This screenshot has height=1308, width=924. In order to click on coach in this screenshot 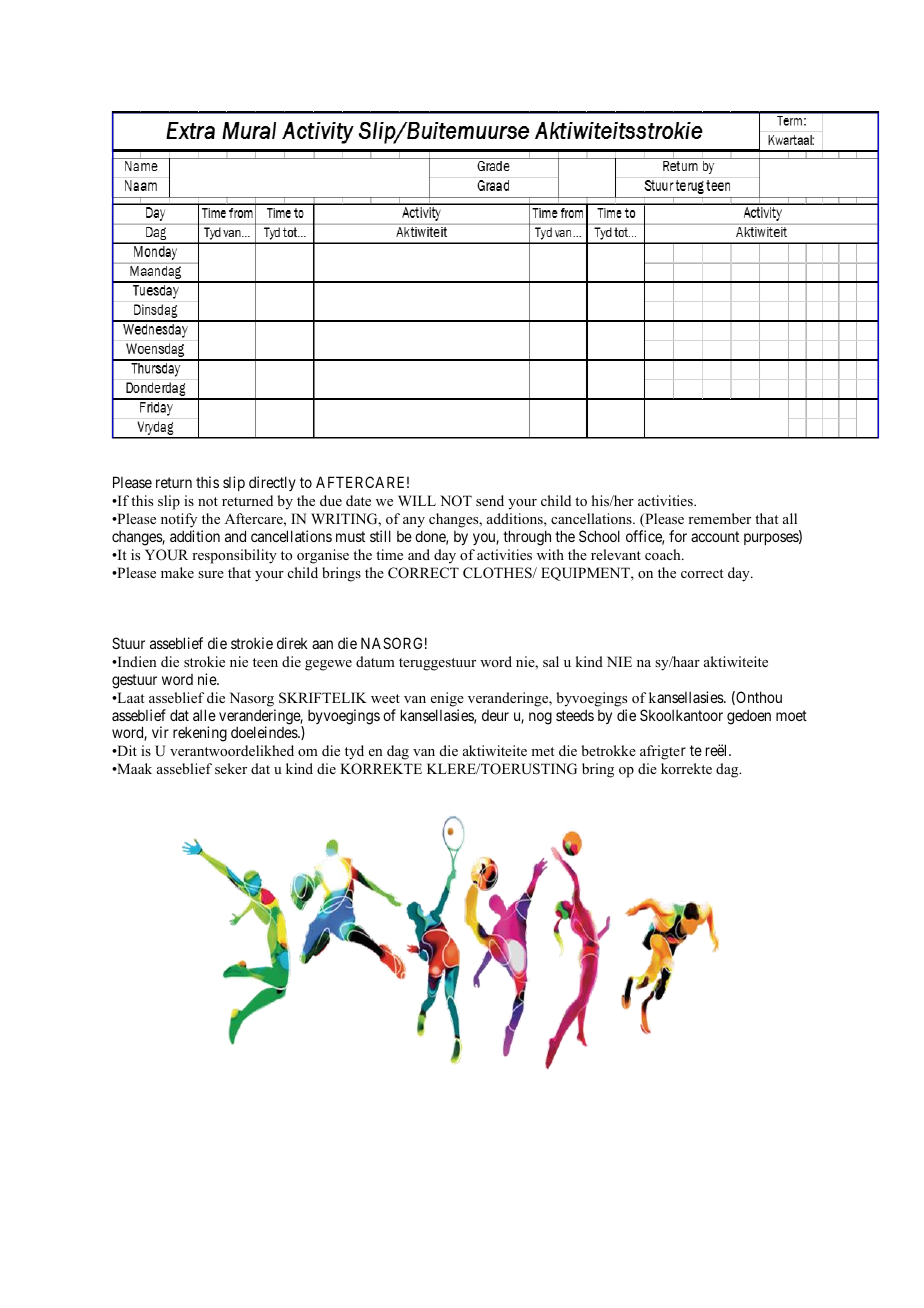, I will do `click(664, 554)`.
